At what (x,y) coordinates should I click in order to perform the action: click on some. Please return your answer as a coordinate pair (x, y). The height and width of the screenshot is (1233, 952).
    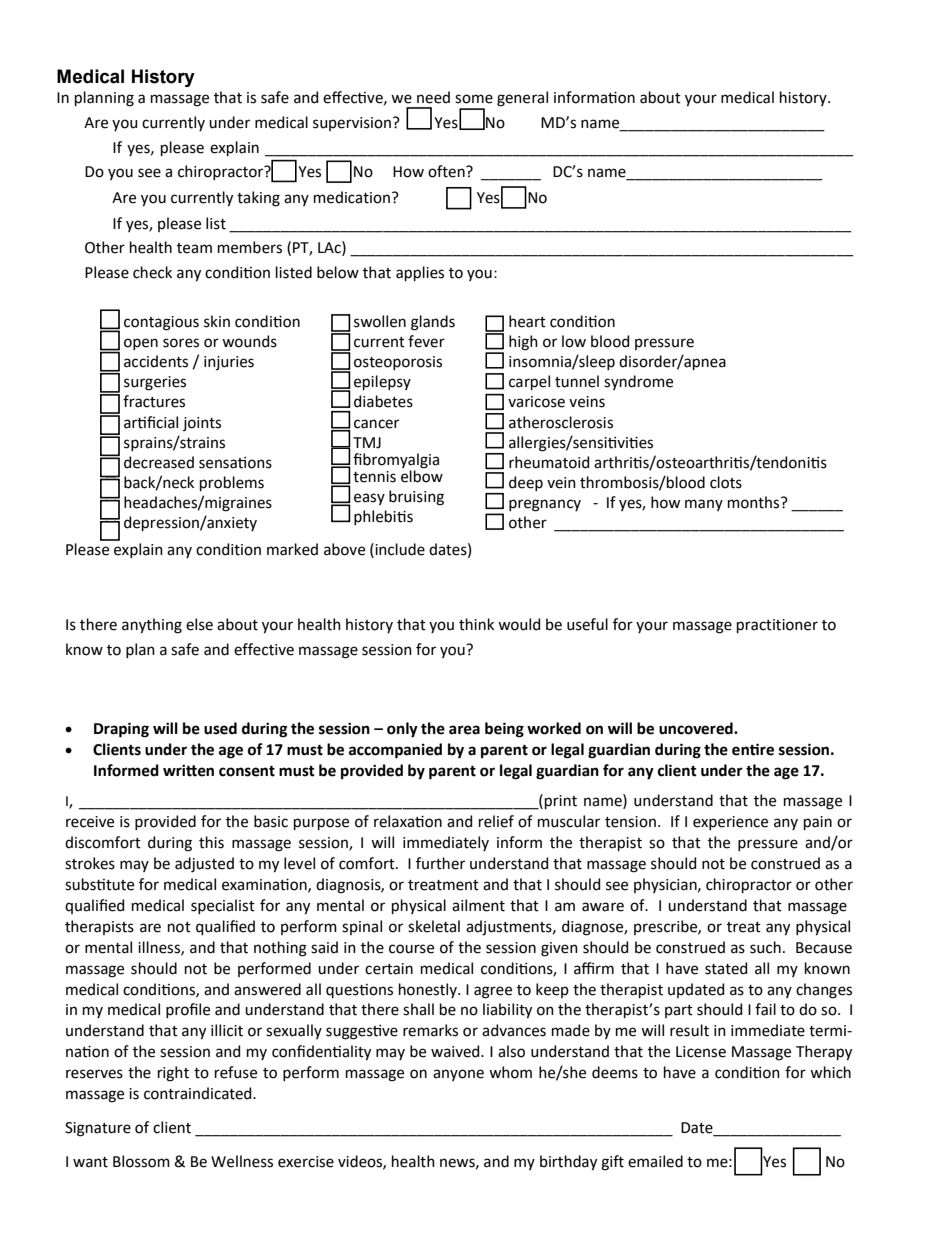
    Looking at the image, I should click on (474, 99).
